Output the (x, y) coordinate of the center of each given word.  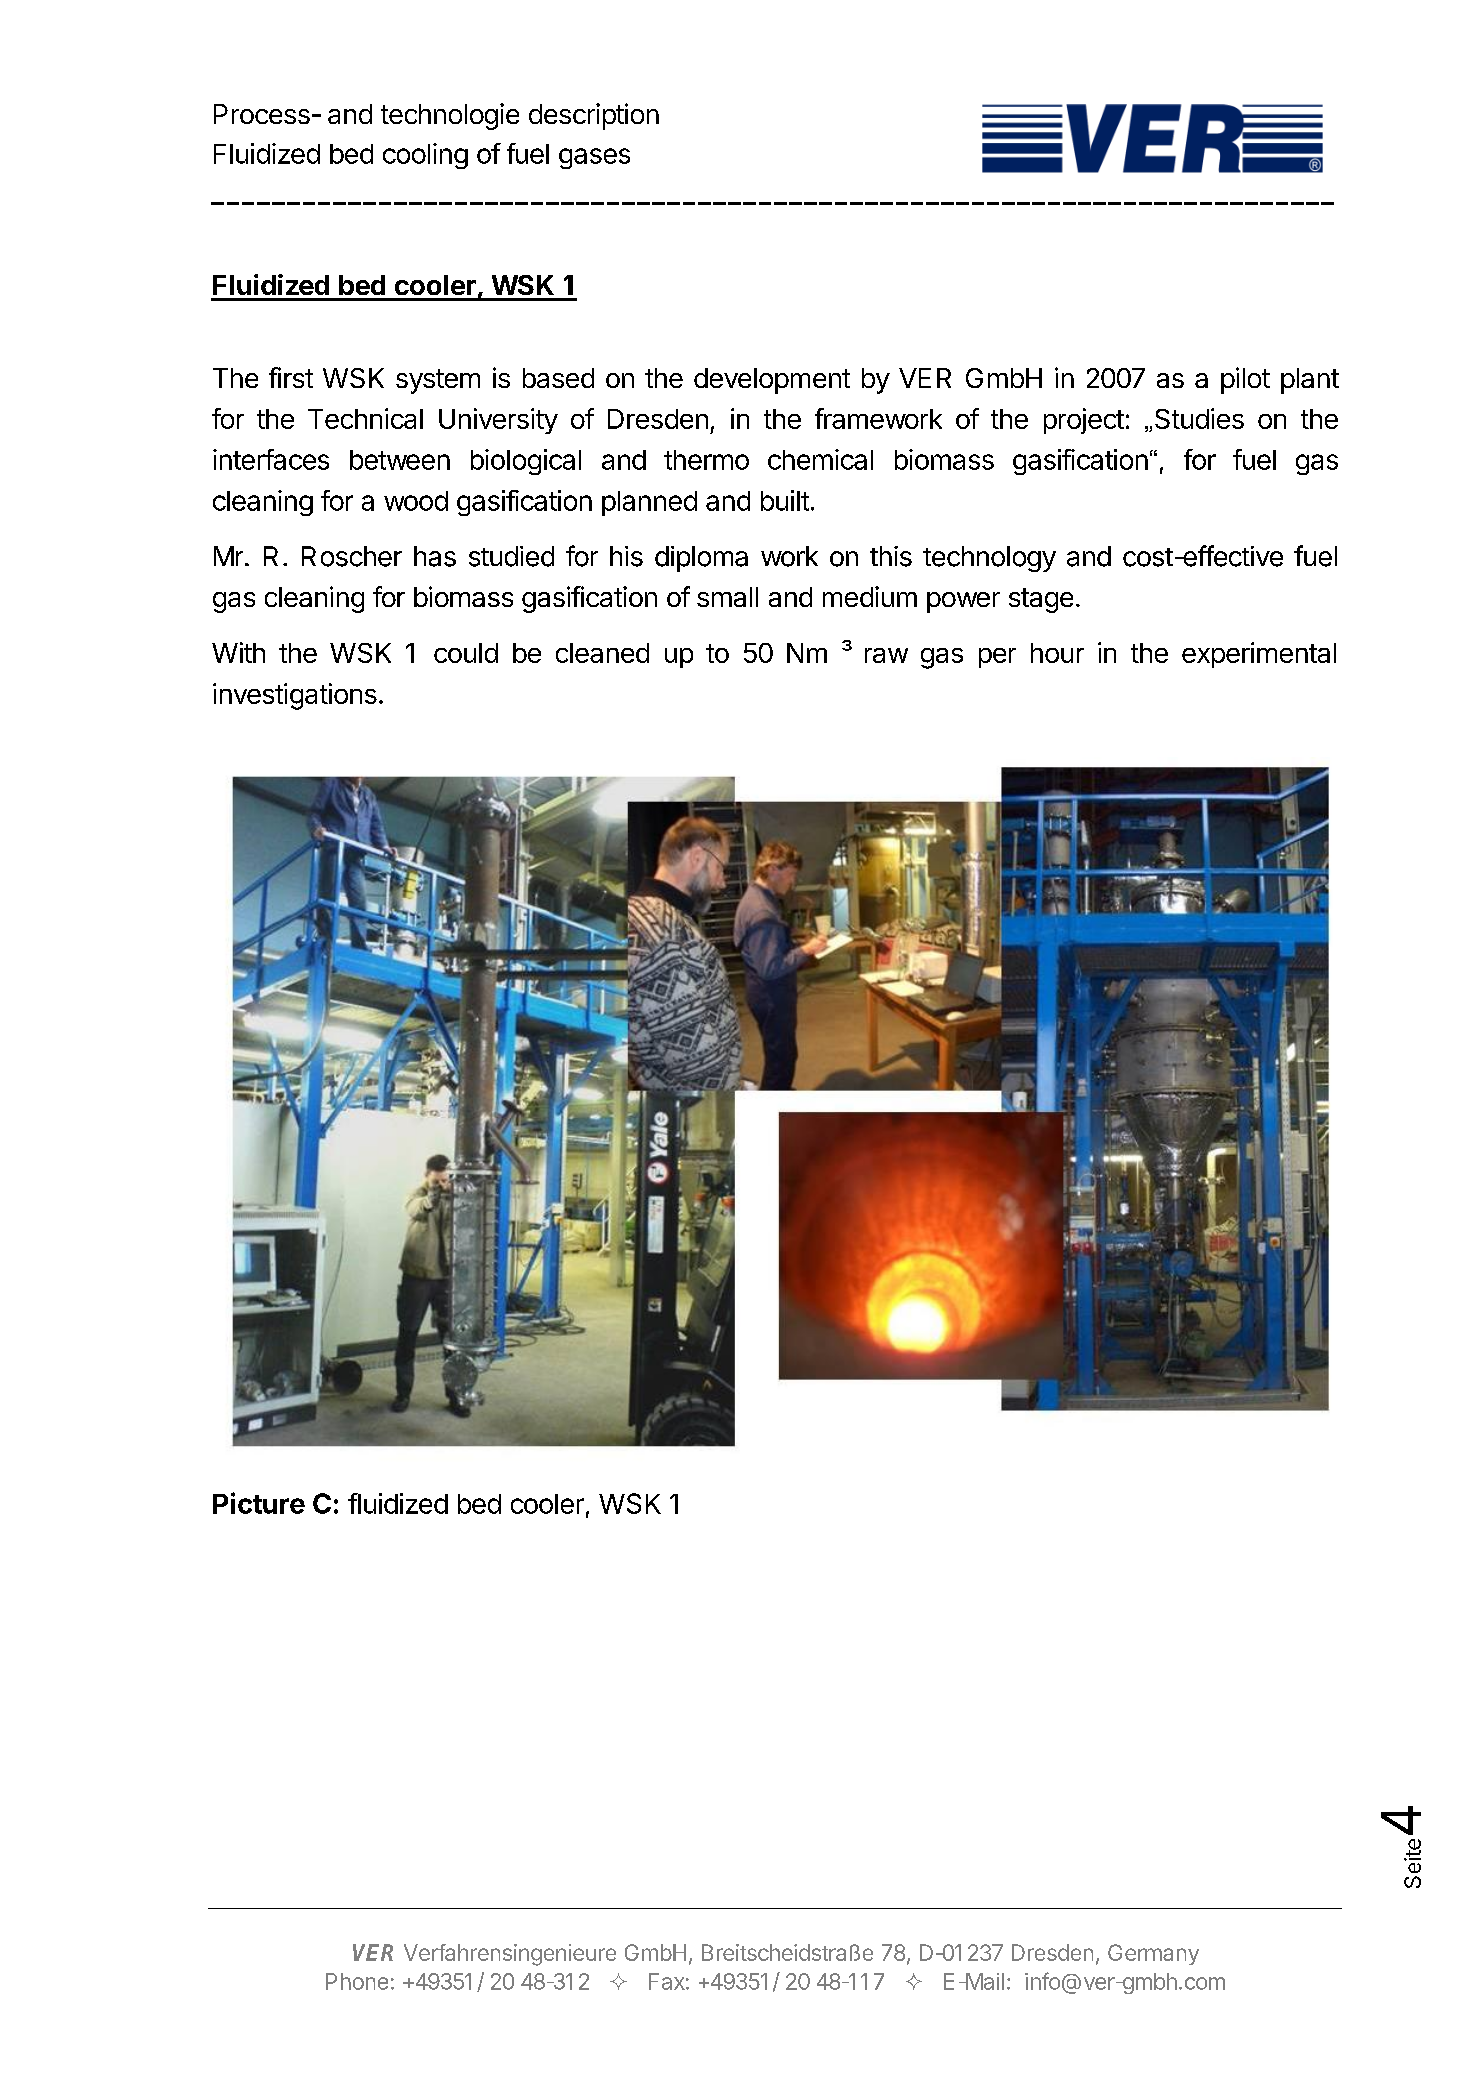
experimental (1259, 655)
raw (886, 655)
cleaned (602, 653)
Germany (1153, 1954)
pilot (1245, 380)
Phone (357, 1981)
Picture (259, 1503)
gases (594, 158)
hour (1057, 653)
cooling (425, 156)
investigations (295, 696)
